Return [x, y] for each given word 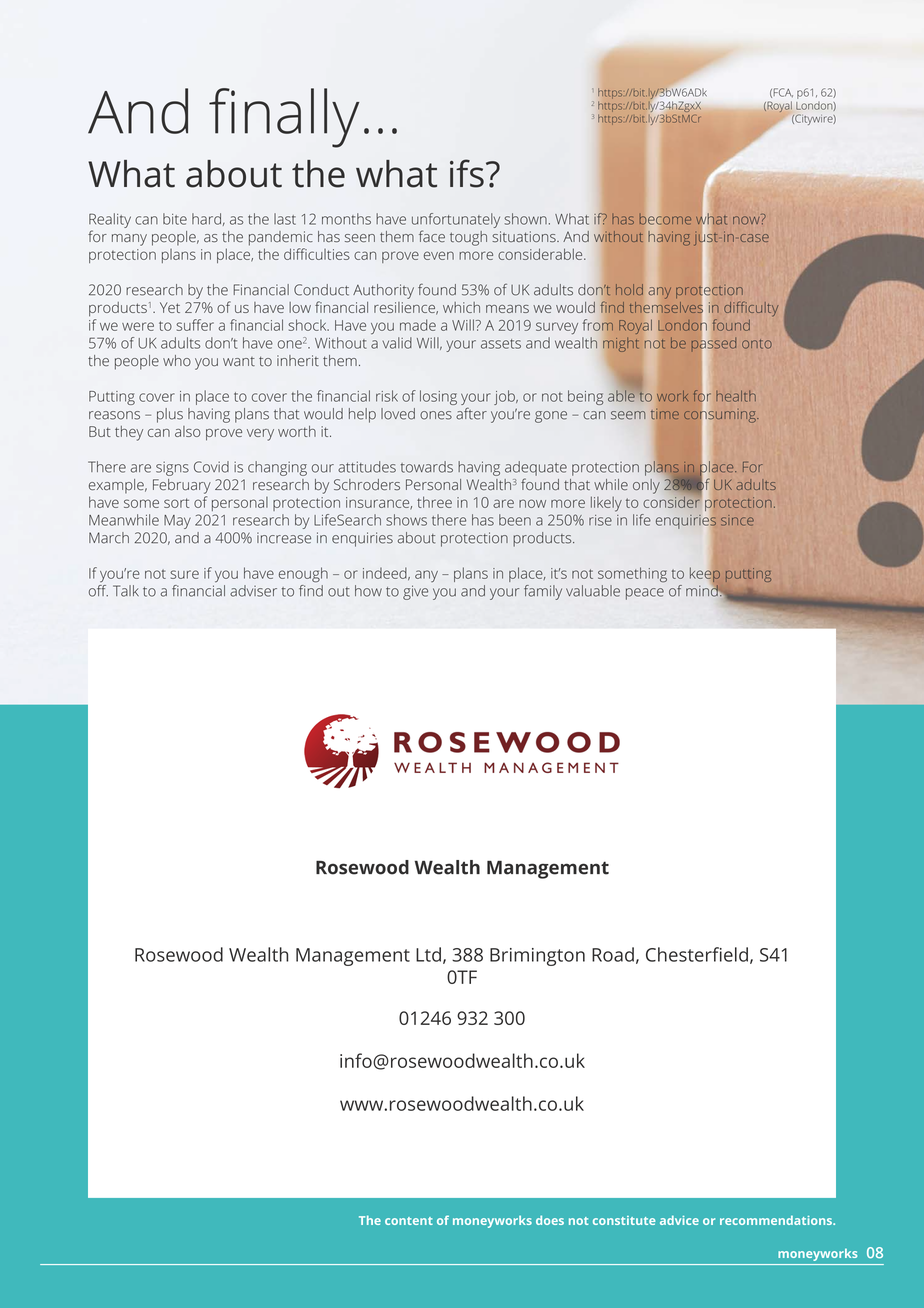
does [550, 1220]
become [665, 220]
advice [679, 1220]
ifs [467, 173]
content [409, 1221]
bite [175, 219]
